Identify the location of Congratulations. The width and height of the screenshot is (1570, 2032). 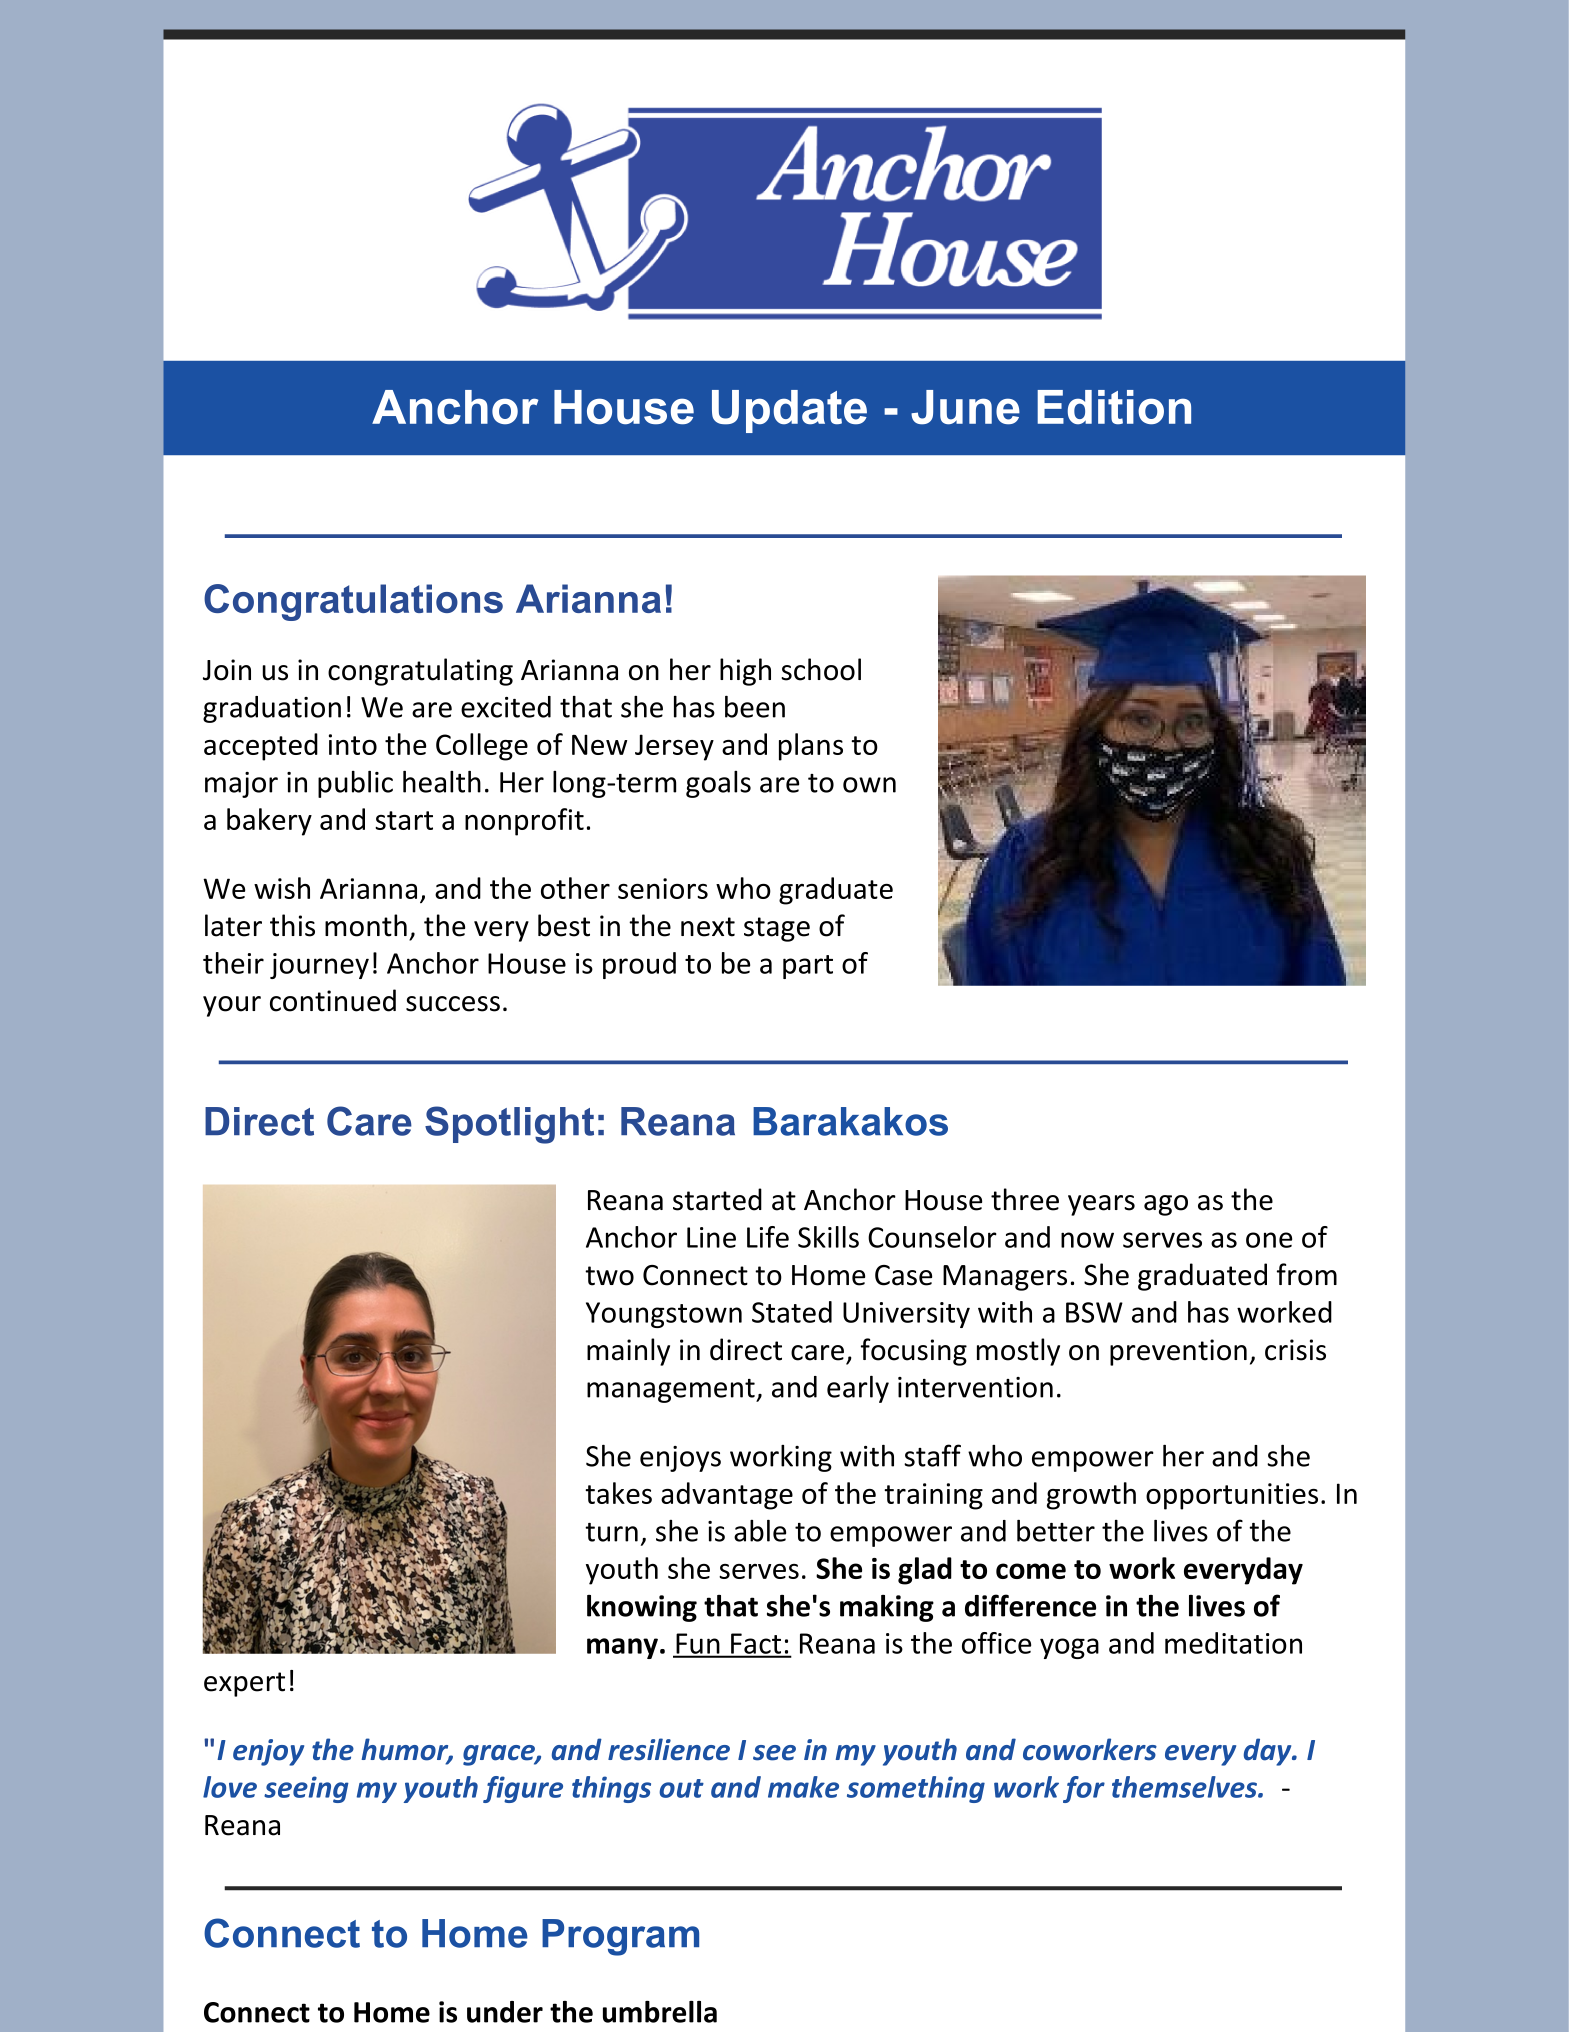
(353, 602).
